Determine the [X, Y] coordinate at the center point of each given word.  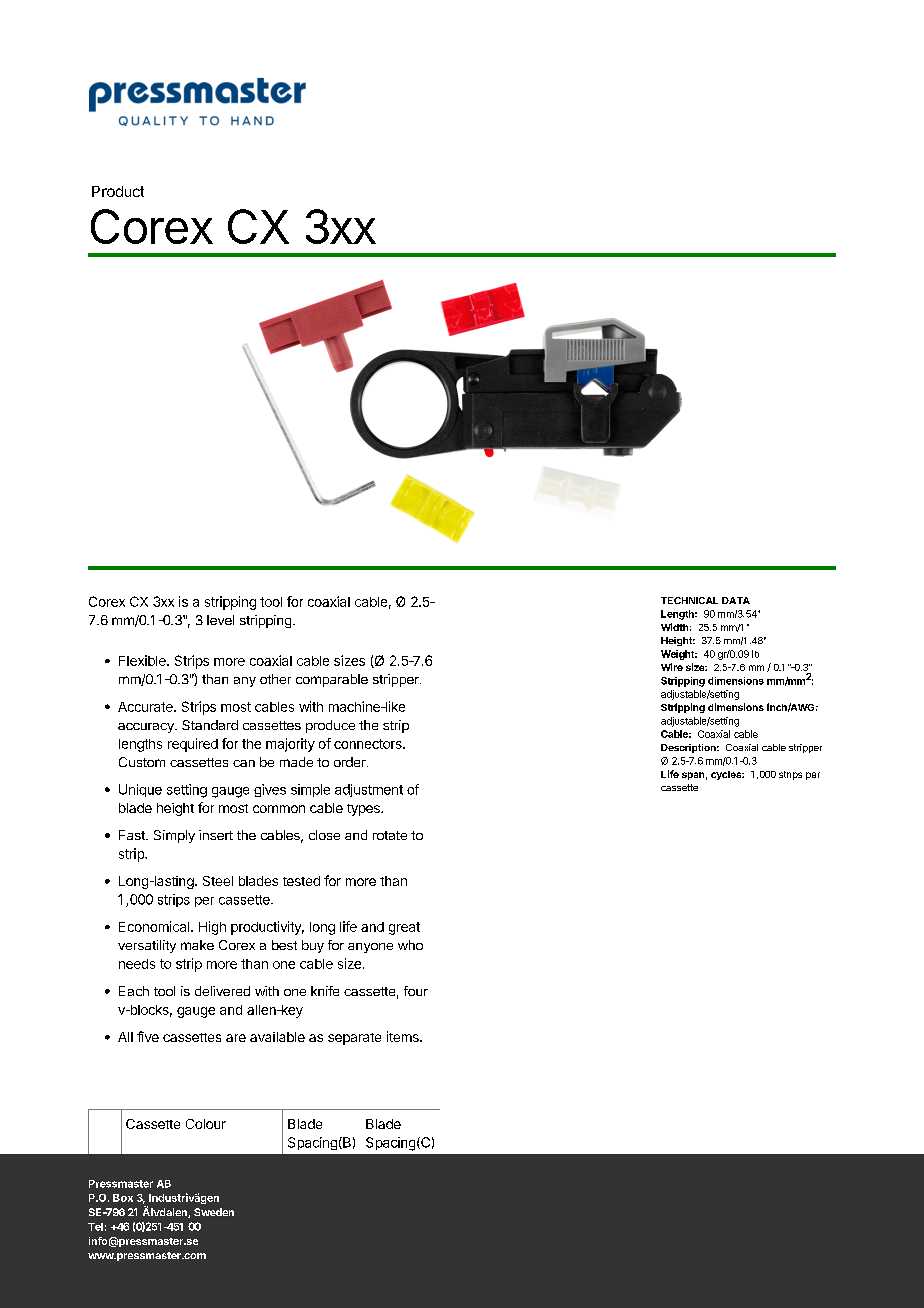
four [416, 991]
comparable [332, 680]
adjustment [369, 790]
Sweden [214, 1212]
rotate [390, 835]
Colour [206, 1124]
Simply [174, 836]
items [404, 1036]
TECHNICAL [689, 600]
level [220, 620]
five [148, 1036]
